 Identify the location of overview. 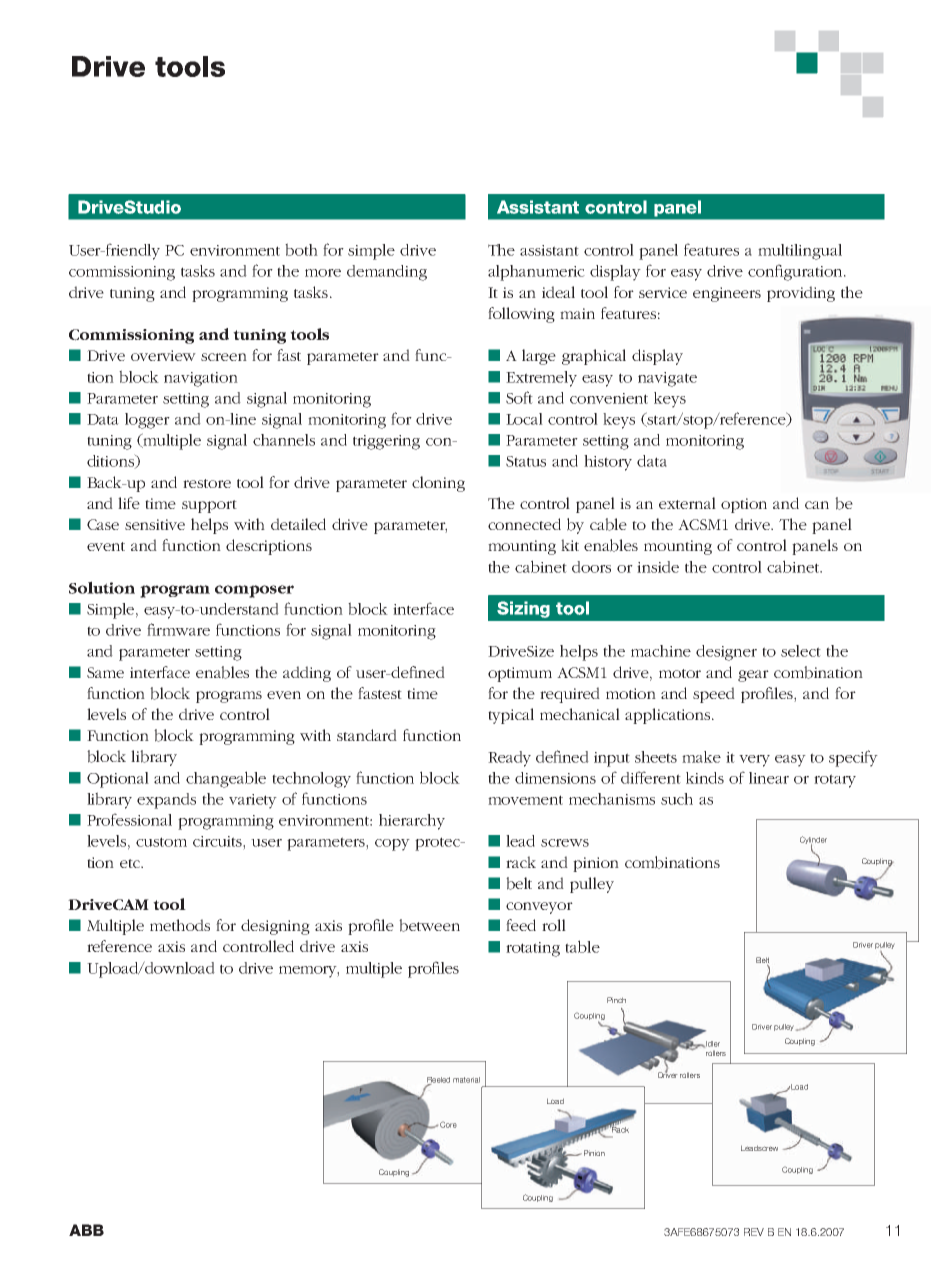
(163, 355).
